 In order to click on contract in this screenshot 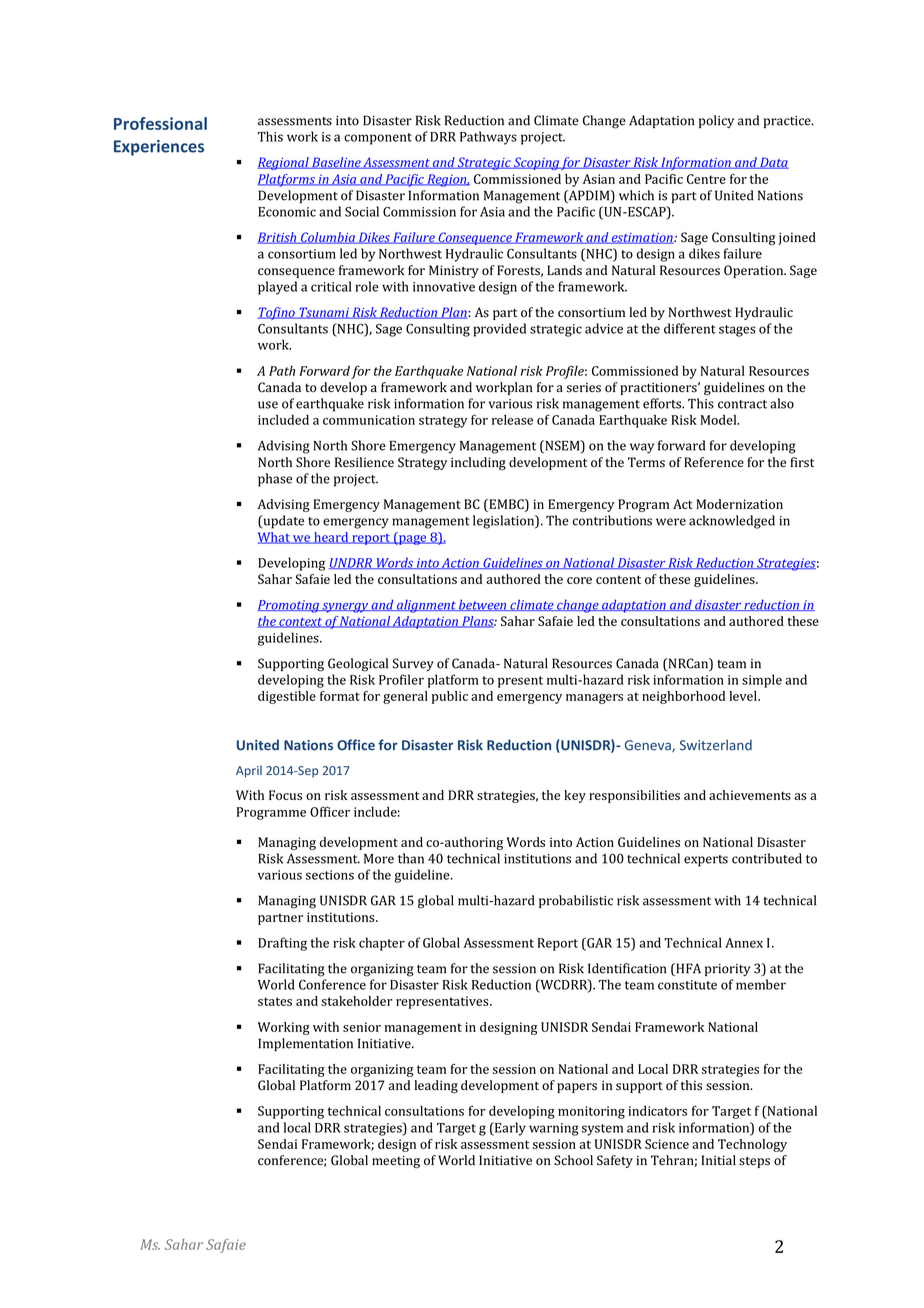, I will do `click(742, 404)`.
